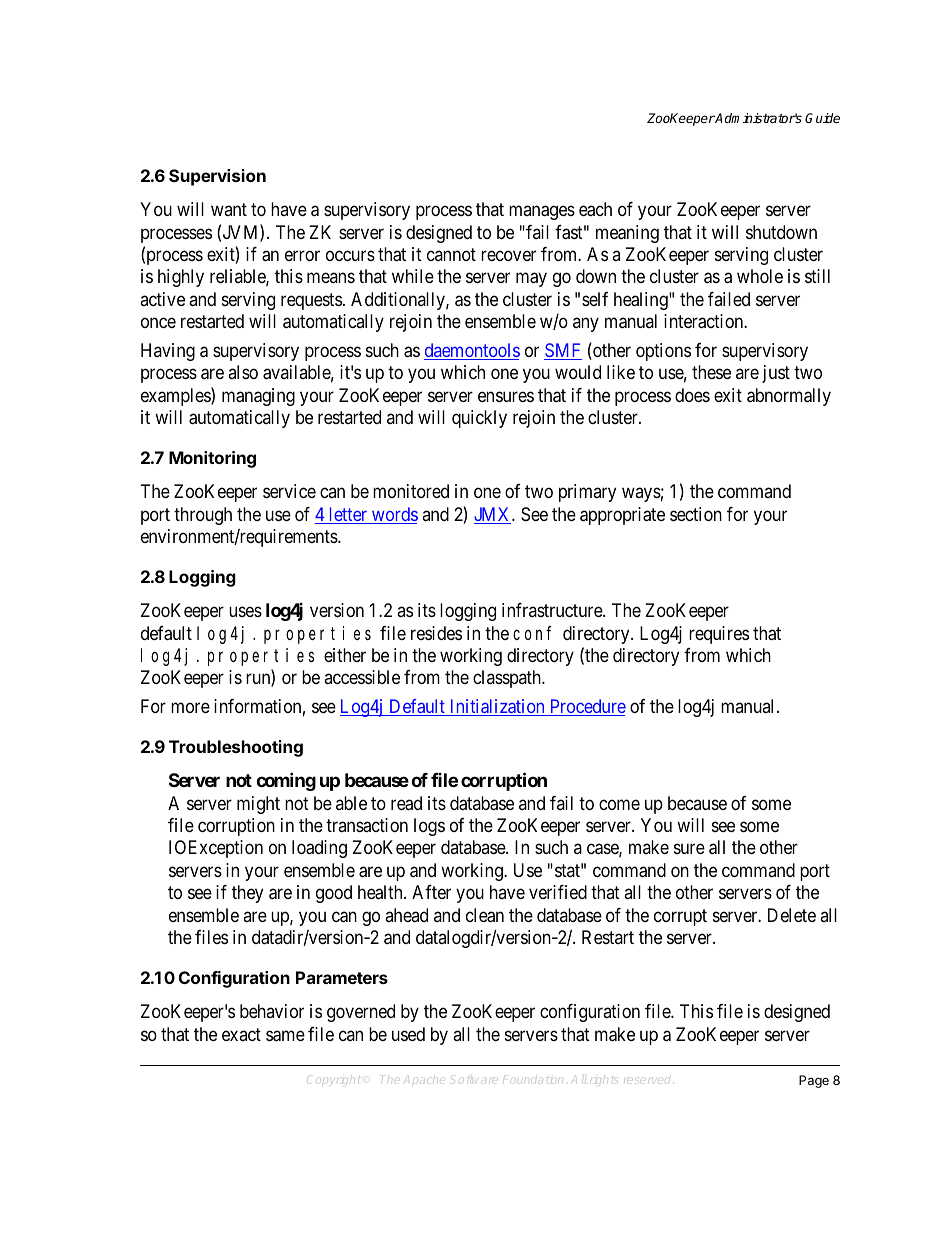 The height and width of the screenshot is (1233, 952). I want to click on Guide, so click(822, 118).
